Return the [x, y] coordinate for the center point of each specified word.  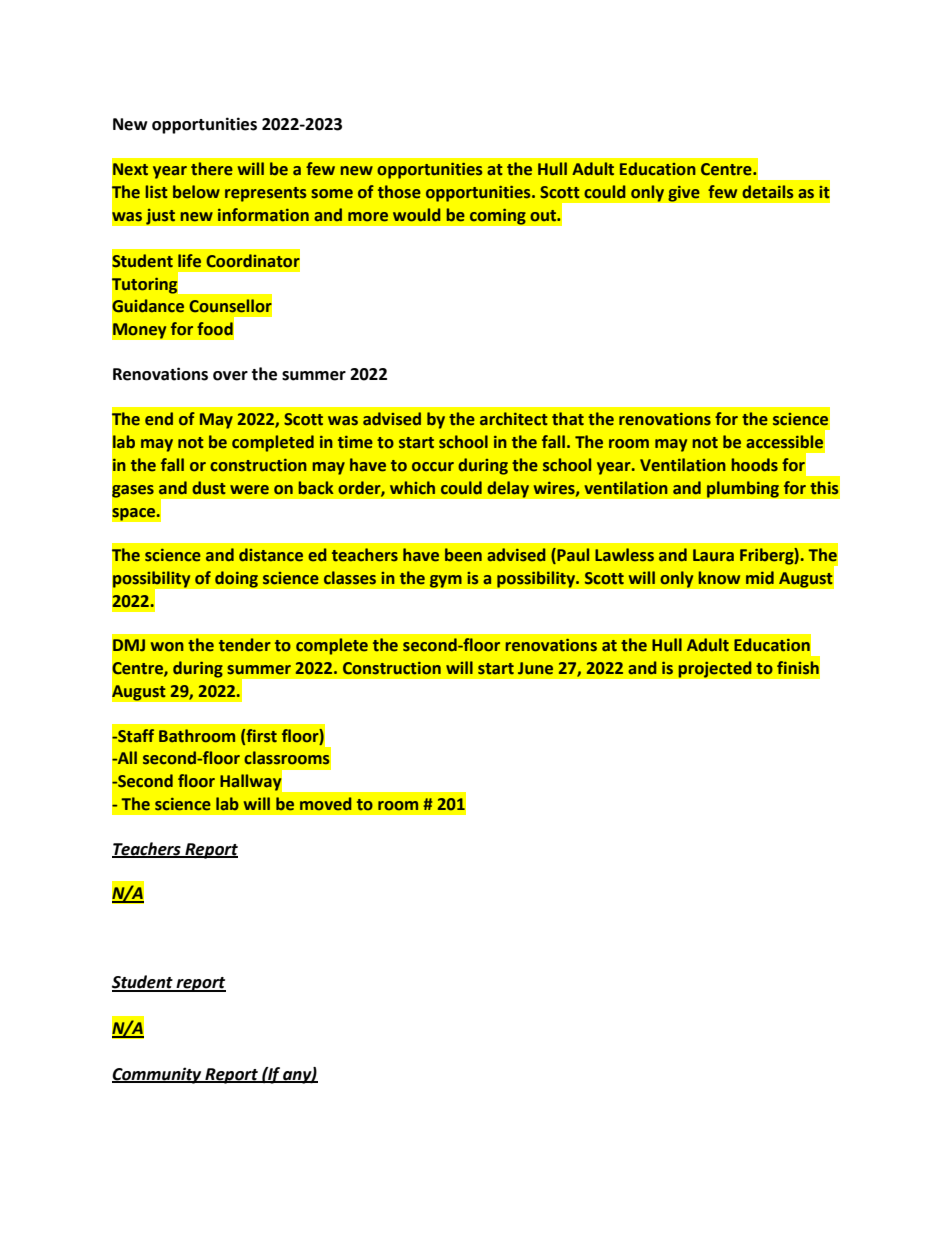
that [568, 419]
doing [237, 579]
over [230, 376]
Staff [135, 736]
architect [514, 419]
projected [715, 669]
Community [158, 1075]
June [535, 668]
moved [325, 804]
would [416, 215]
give [684, 193]
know [719, 578]
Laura [713, 555]
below [196, 192]
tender [245, 645]
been [463, 555]
